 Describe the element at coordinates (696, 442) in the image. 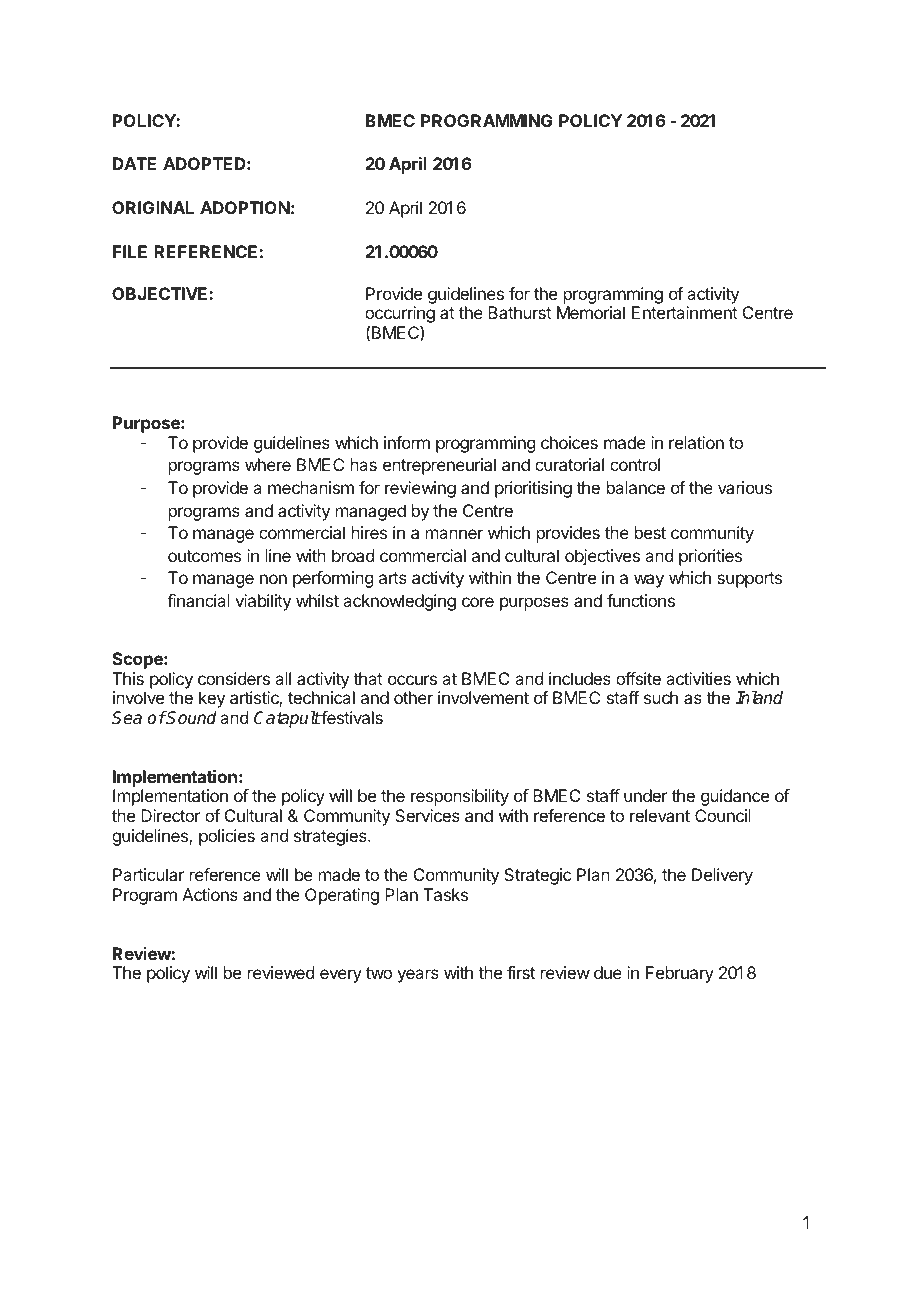

I see `relation` at that location.
